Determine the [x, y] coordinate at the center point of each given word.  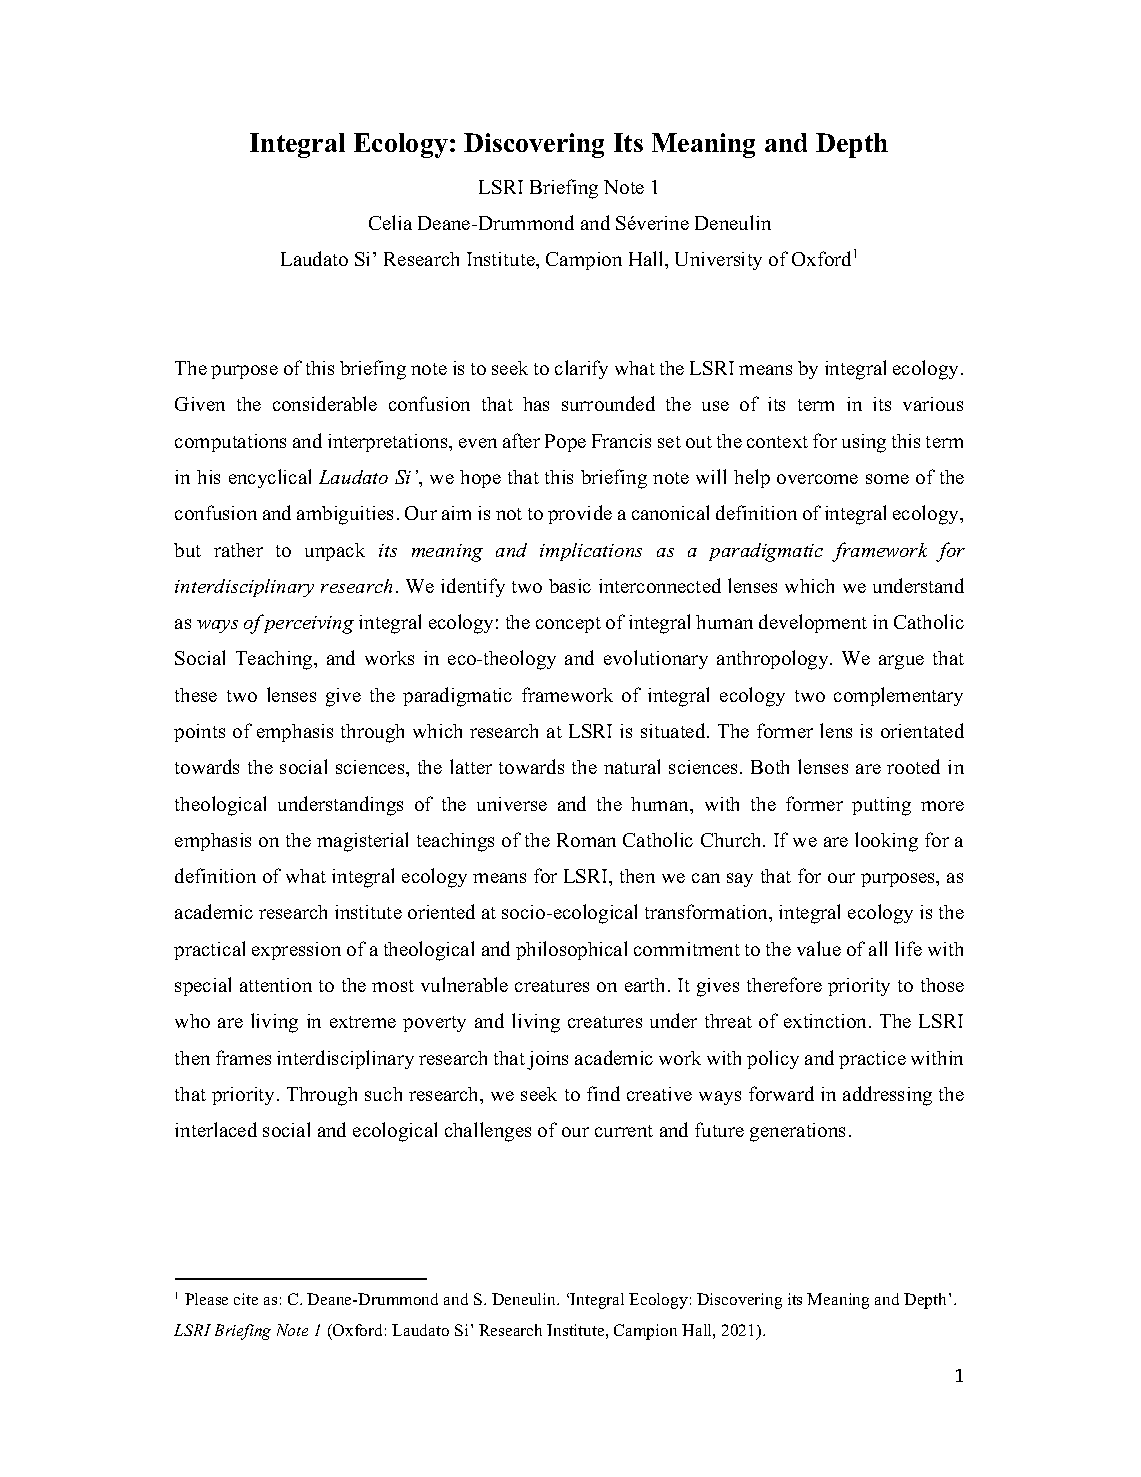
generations [797, 1132]
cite [246, 1299]
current [624, 1131]
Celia [390, 222]
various [933, 404]
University [718, 261]
